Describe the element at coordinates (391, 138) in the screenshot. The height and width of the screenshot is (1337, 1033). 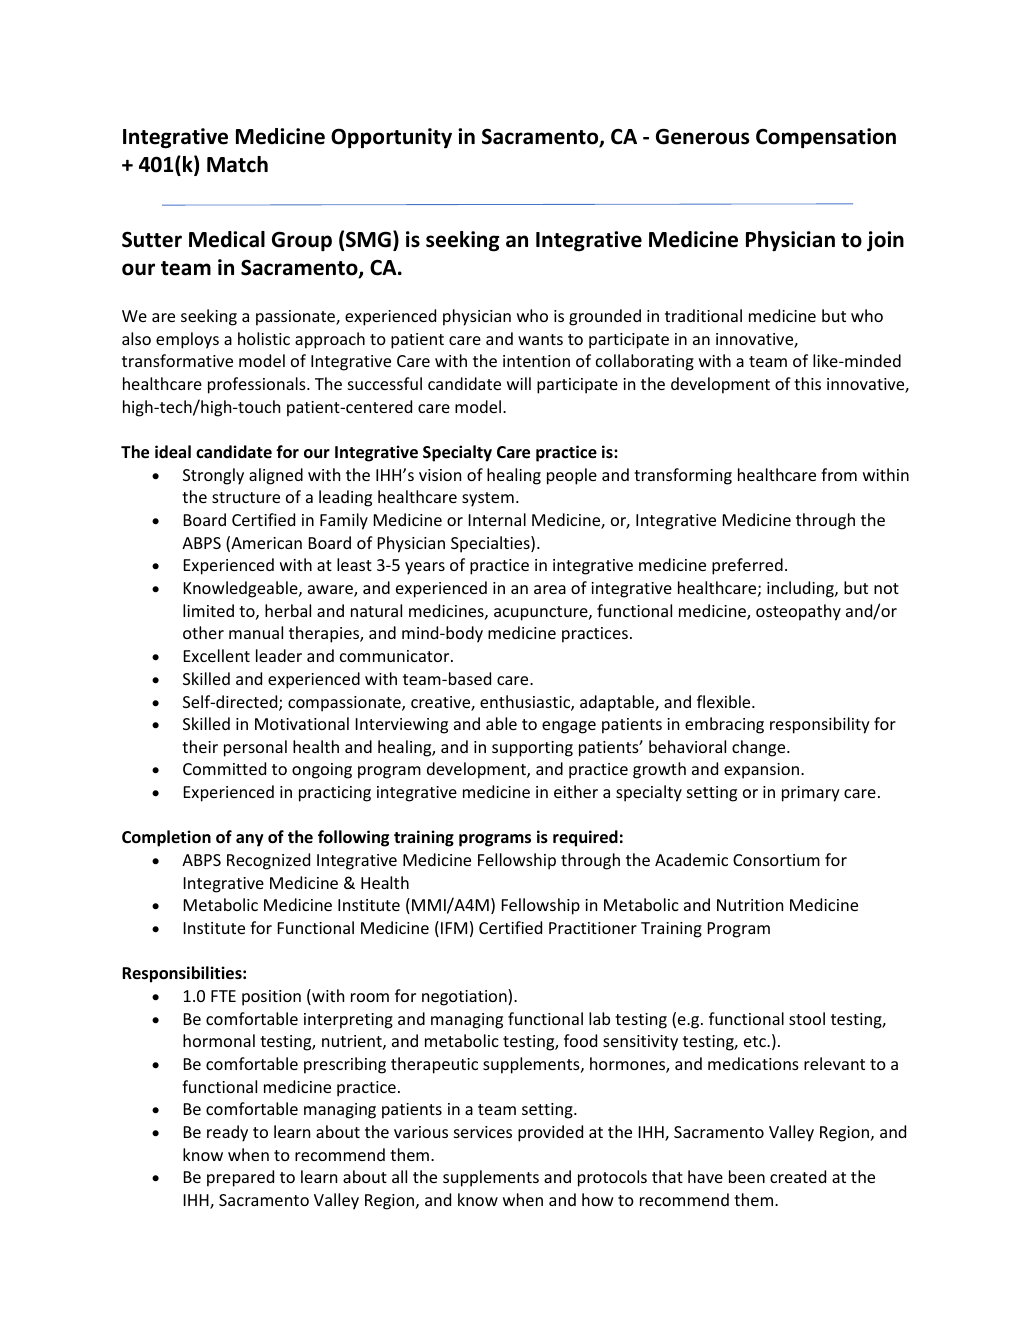
I see `Opportunity` at that location.
